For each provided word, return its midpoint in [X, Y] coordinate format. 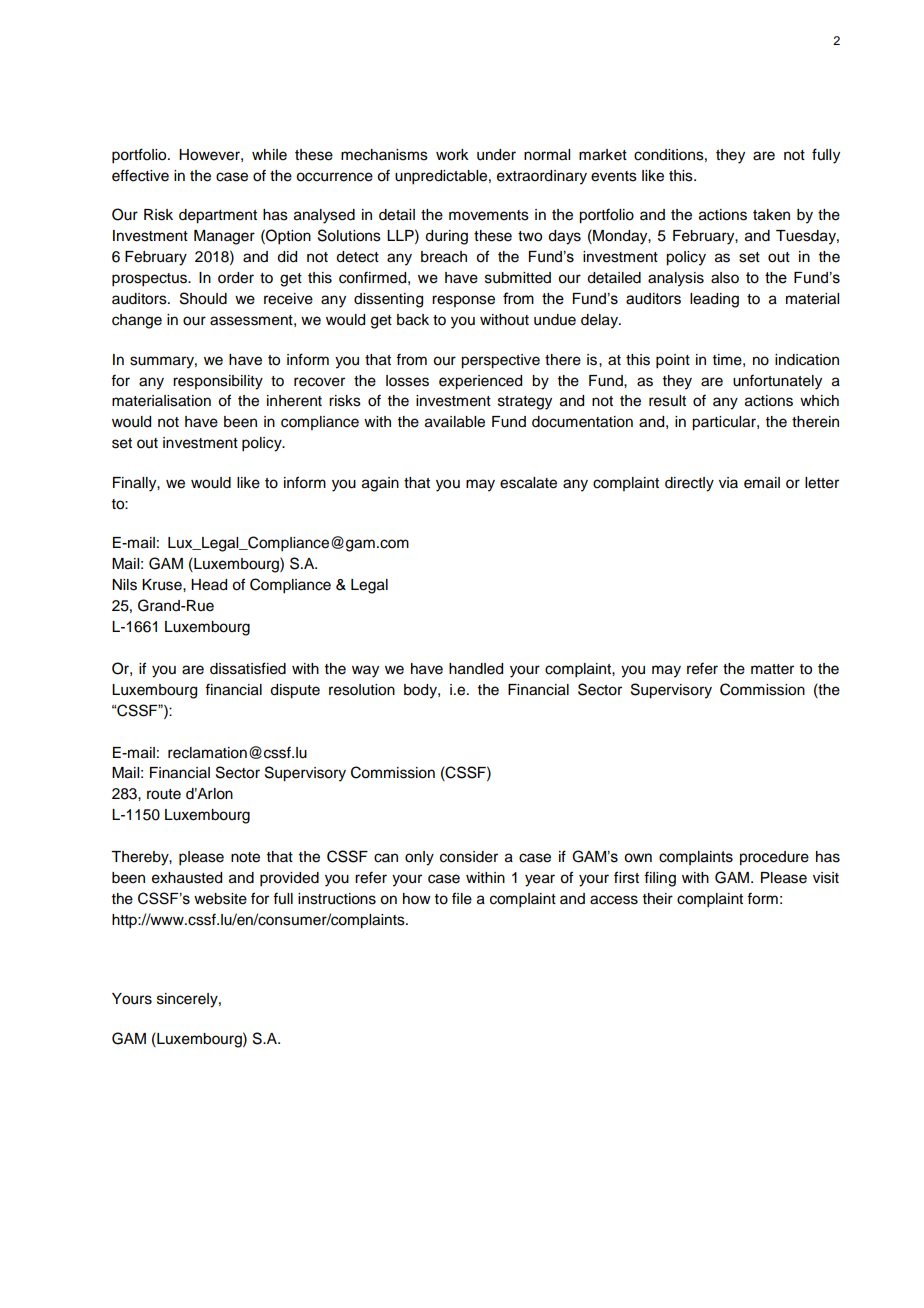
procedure [774, 858]
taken [771, 215]
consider [469, 857]
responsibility [218, 382]
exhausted [187, 878]
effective [140, 175]
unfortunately [777, 382]
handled [476, 669]
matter [772, 669]
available [455, 422]
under [496, 155]
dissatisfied [248, 668]
